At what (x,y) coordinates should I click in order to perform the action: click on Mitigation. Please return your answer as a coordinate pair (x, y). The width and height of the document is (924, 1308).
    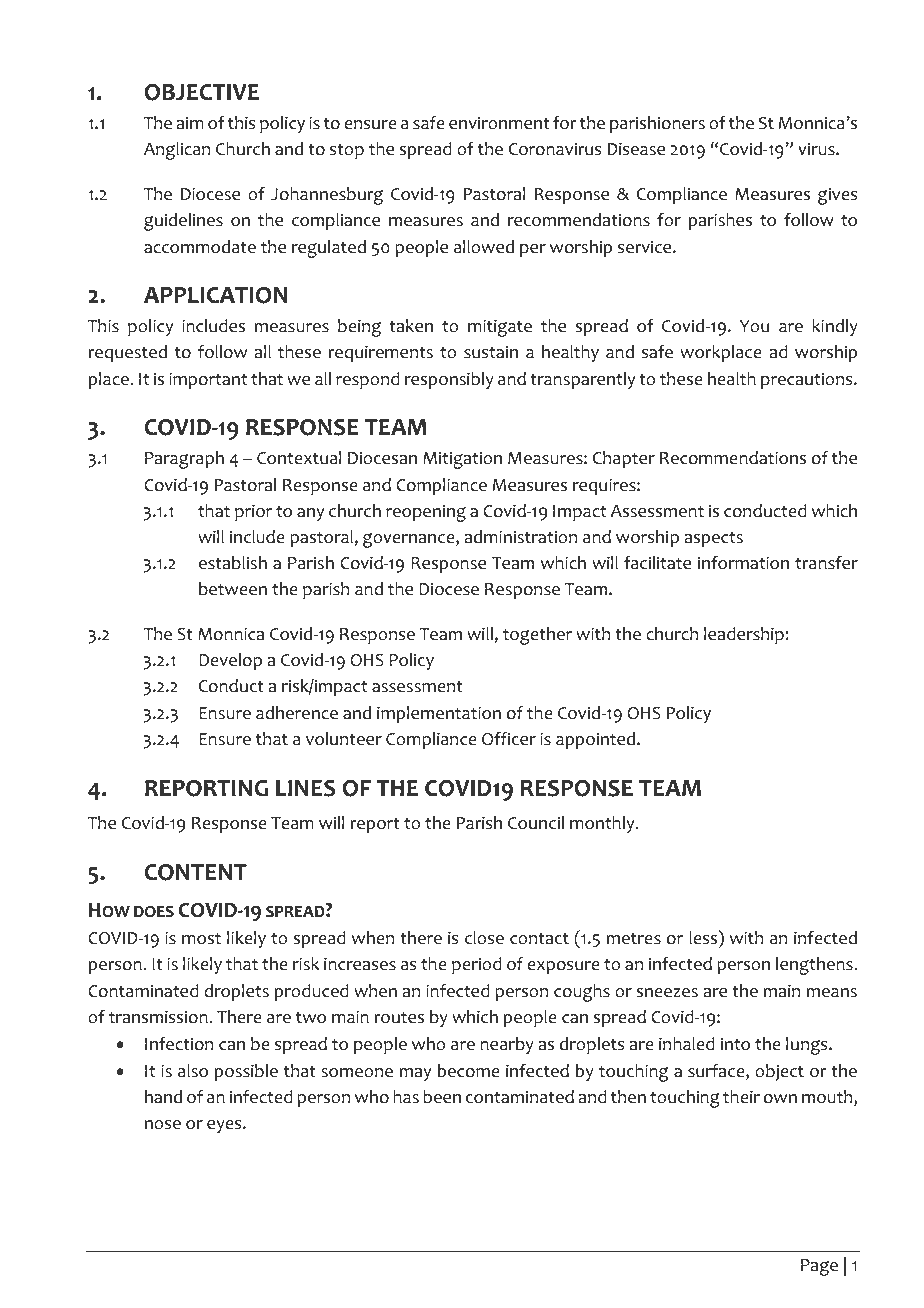
    Looking at the image, I should click on (462, 460).
